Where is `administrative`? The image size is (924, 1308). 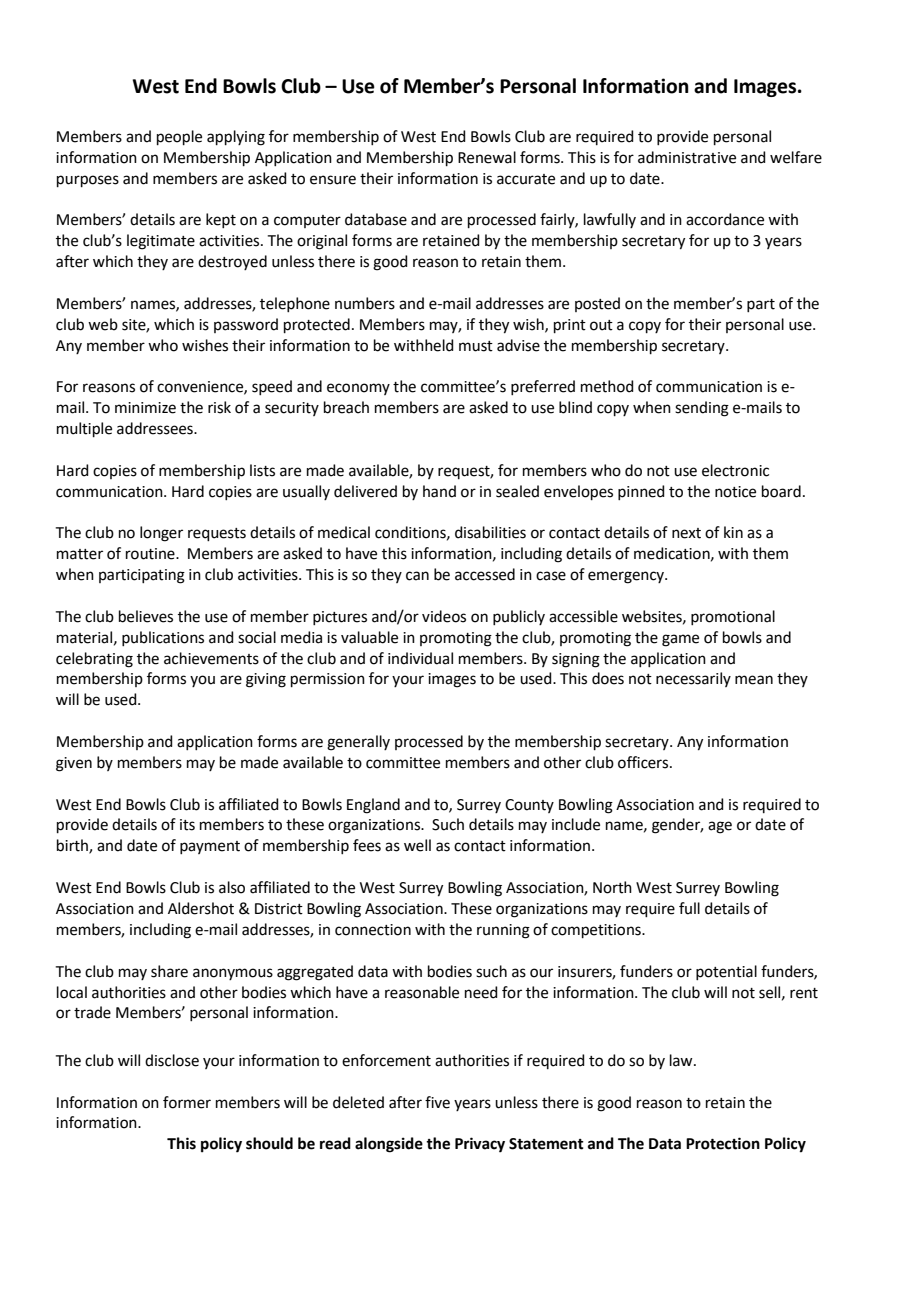
administrative is located at coordinates (687, 157).
